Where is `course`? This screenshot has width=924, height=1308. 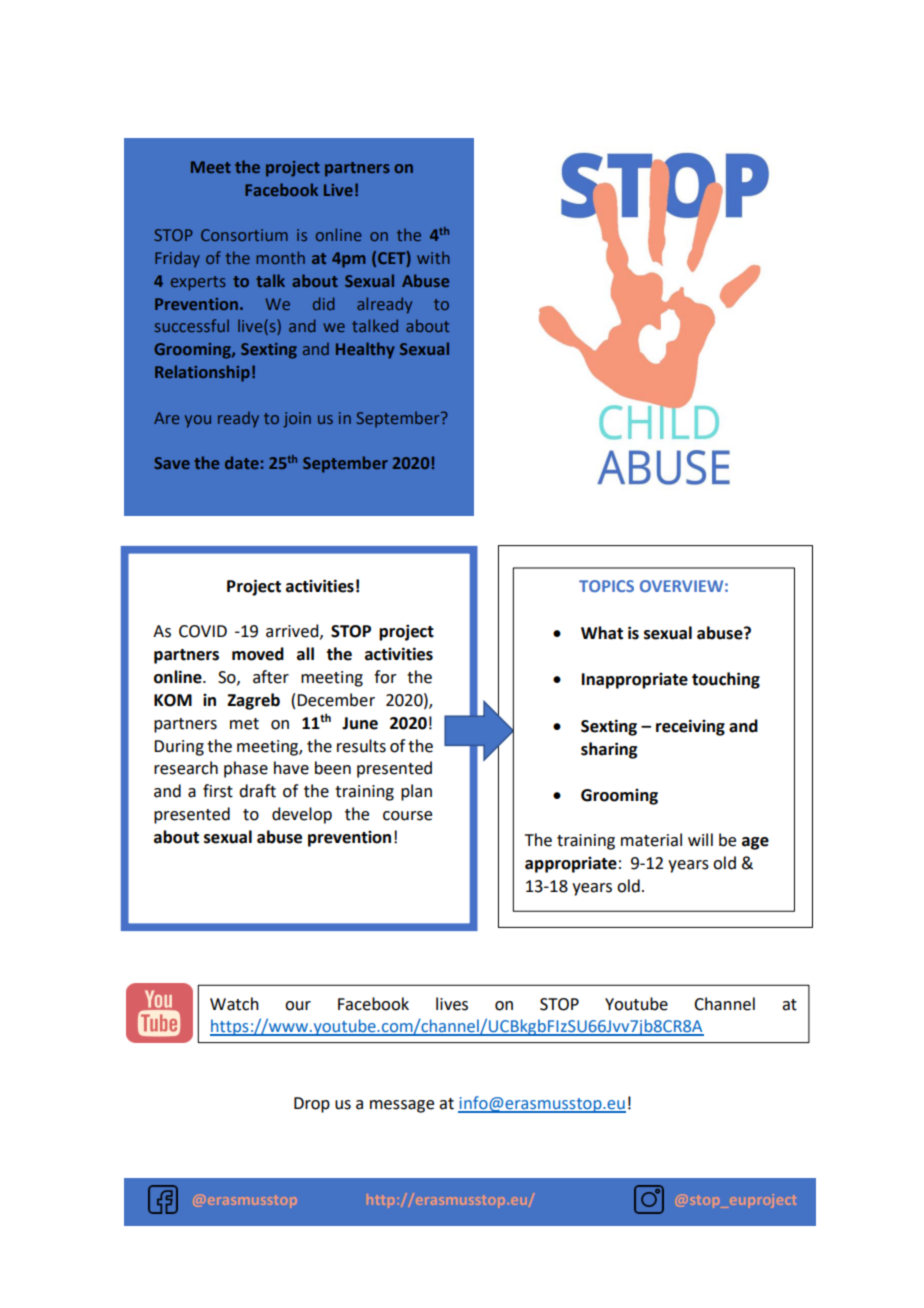
course is located at coordinates (407, 816).
